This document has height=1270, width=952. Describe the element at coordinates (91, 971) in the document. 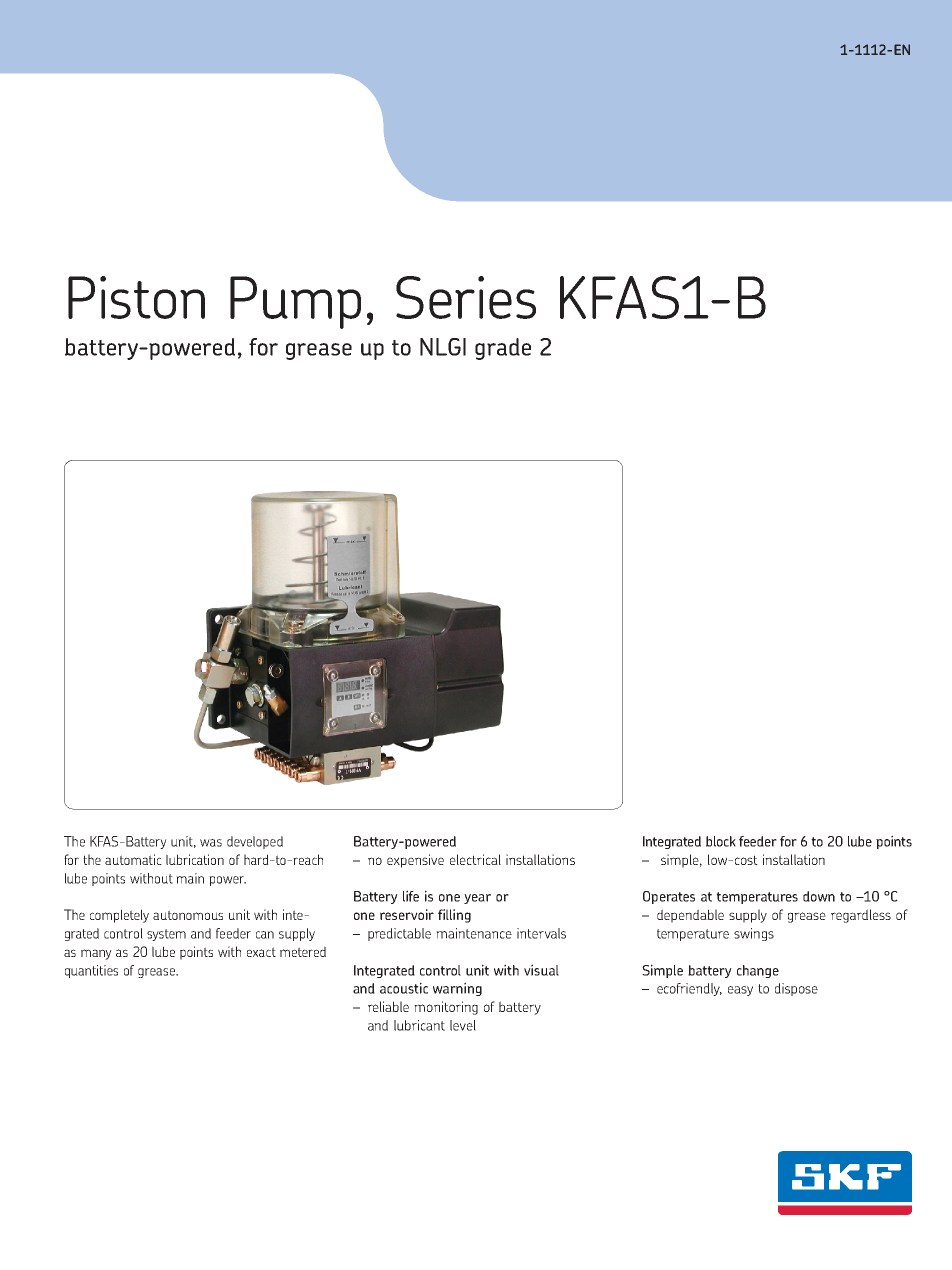

I see `quantities` at that location.
